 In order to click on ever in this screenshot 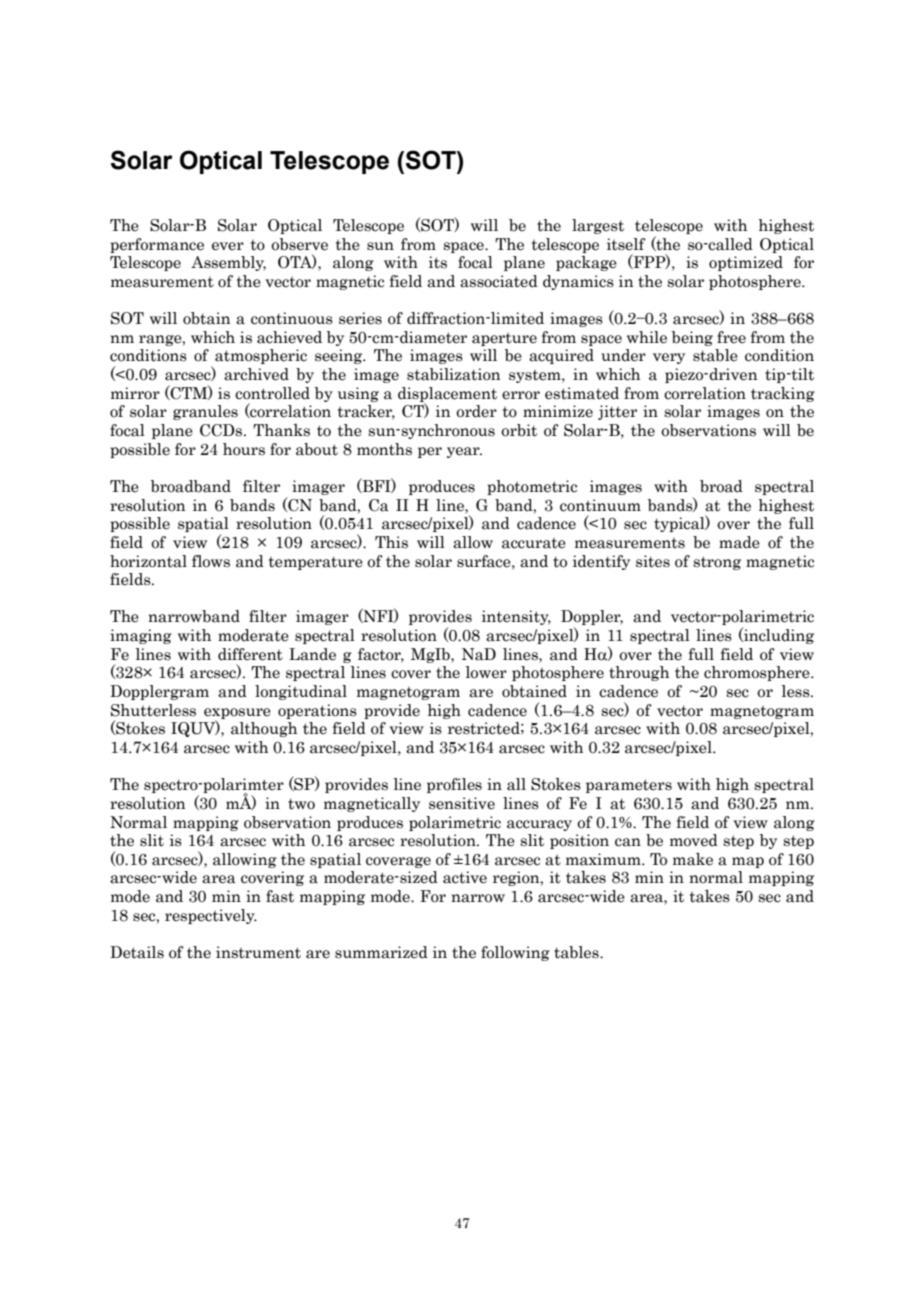, I will do `click(228, 246)`.
